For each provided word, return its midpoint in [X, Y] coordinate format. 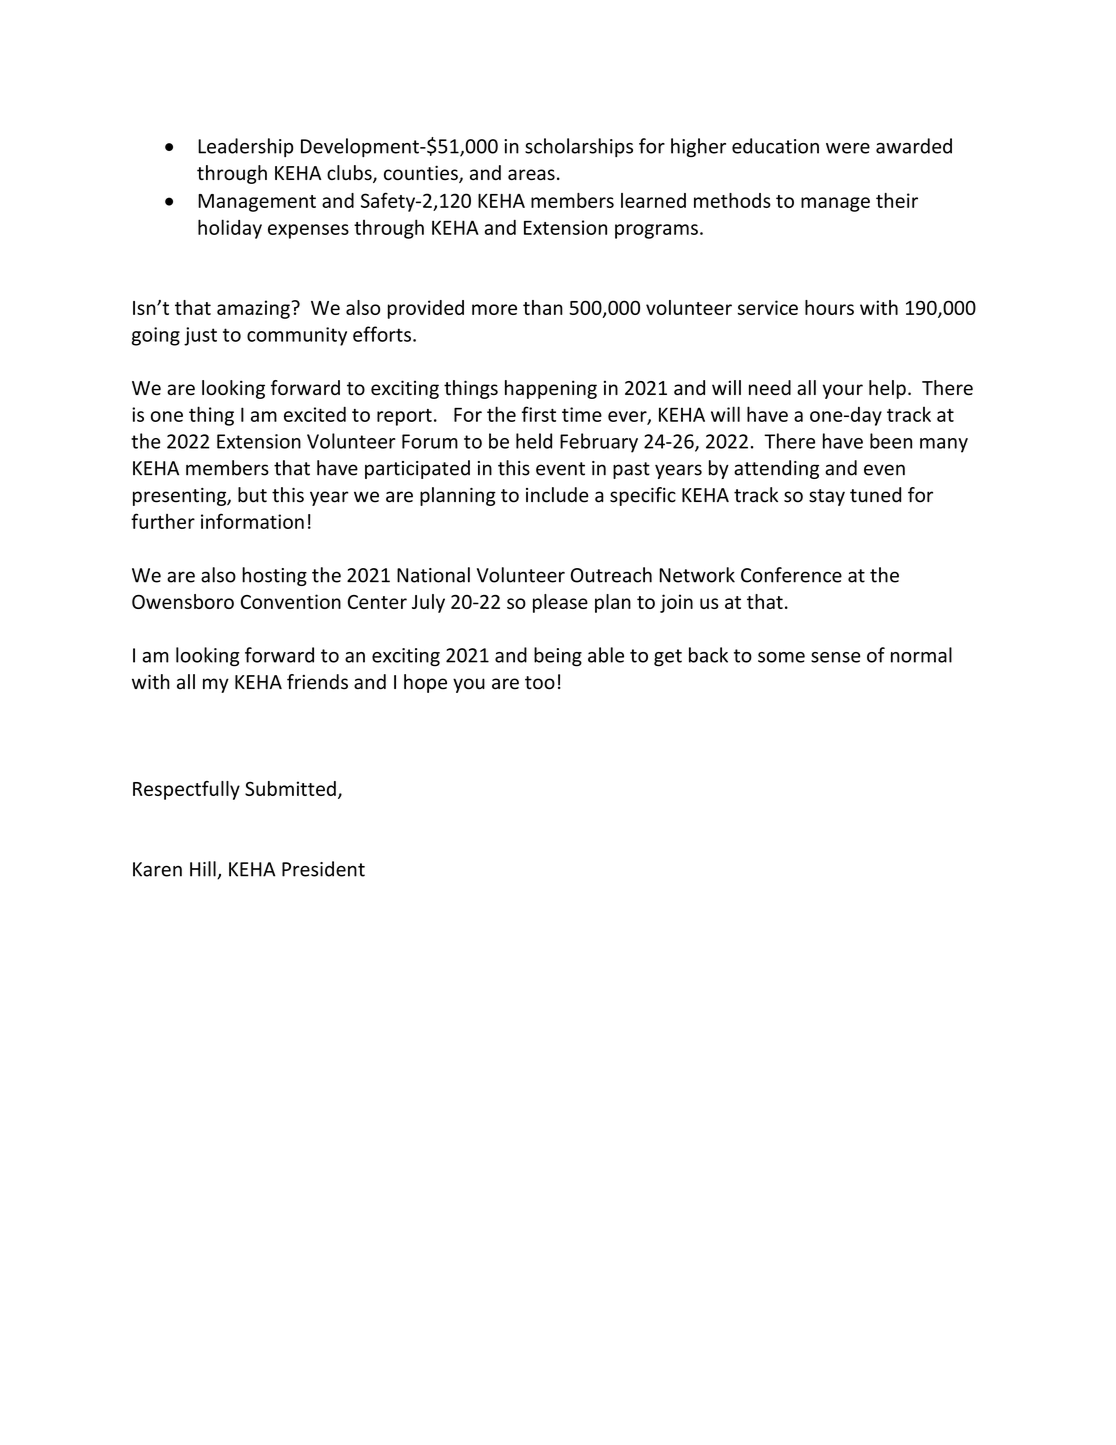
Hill [204, 870]
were [848, 148]
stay [827, 497]
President [323, 869]
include [557, 495]
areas [531, 174]
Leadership [246, 147]
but [252, 495]
